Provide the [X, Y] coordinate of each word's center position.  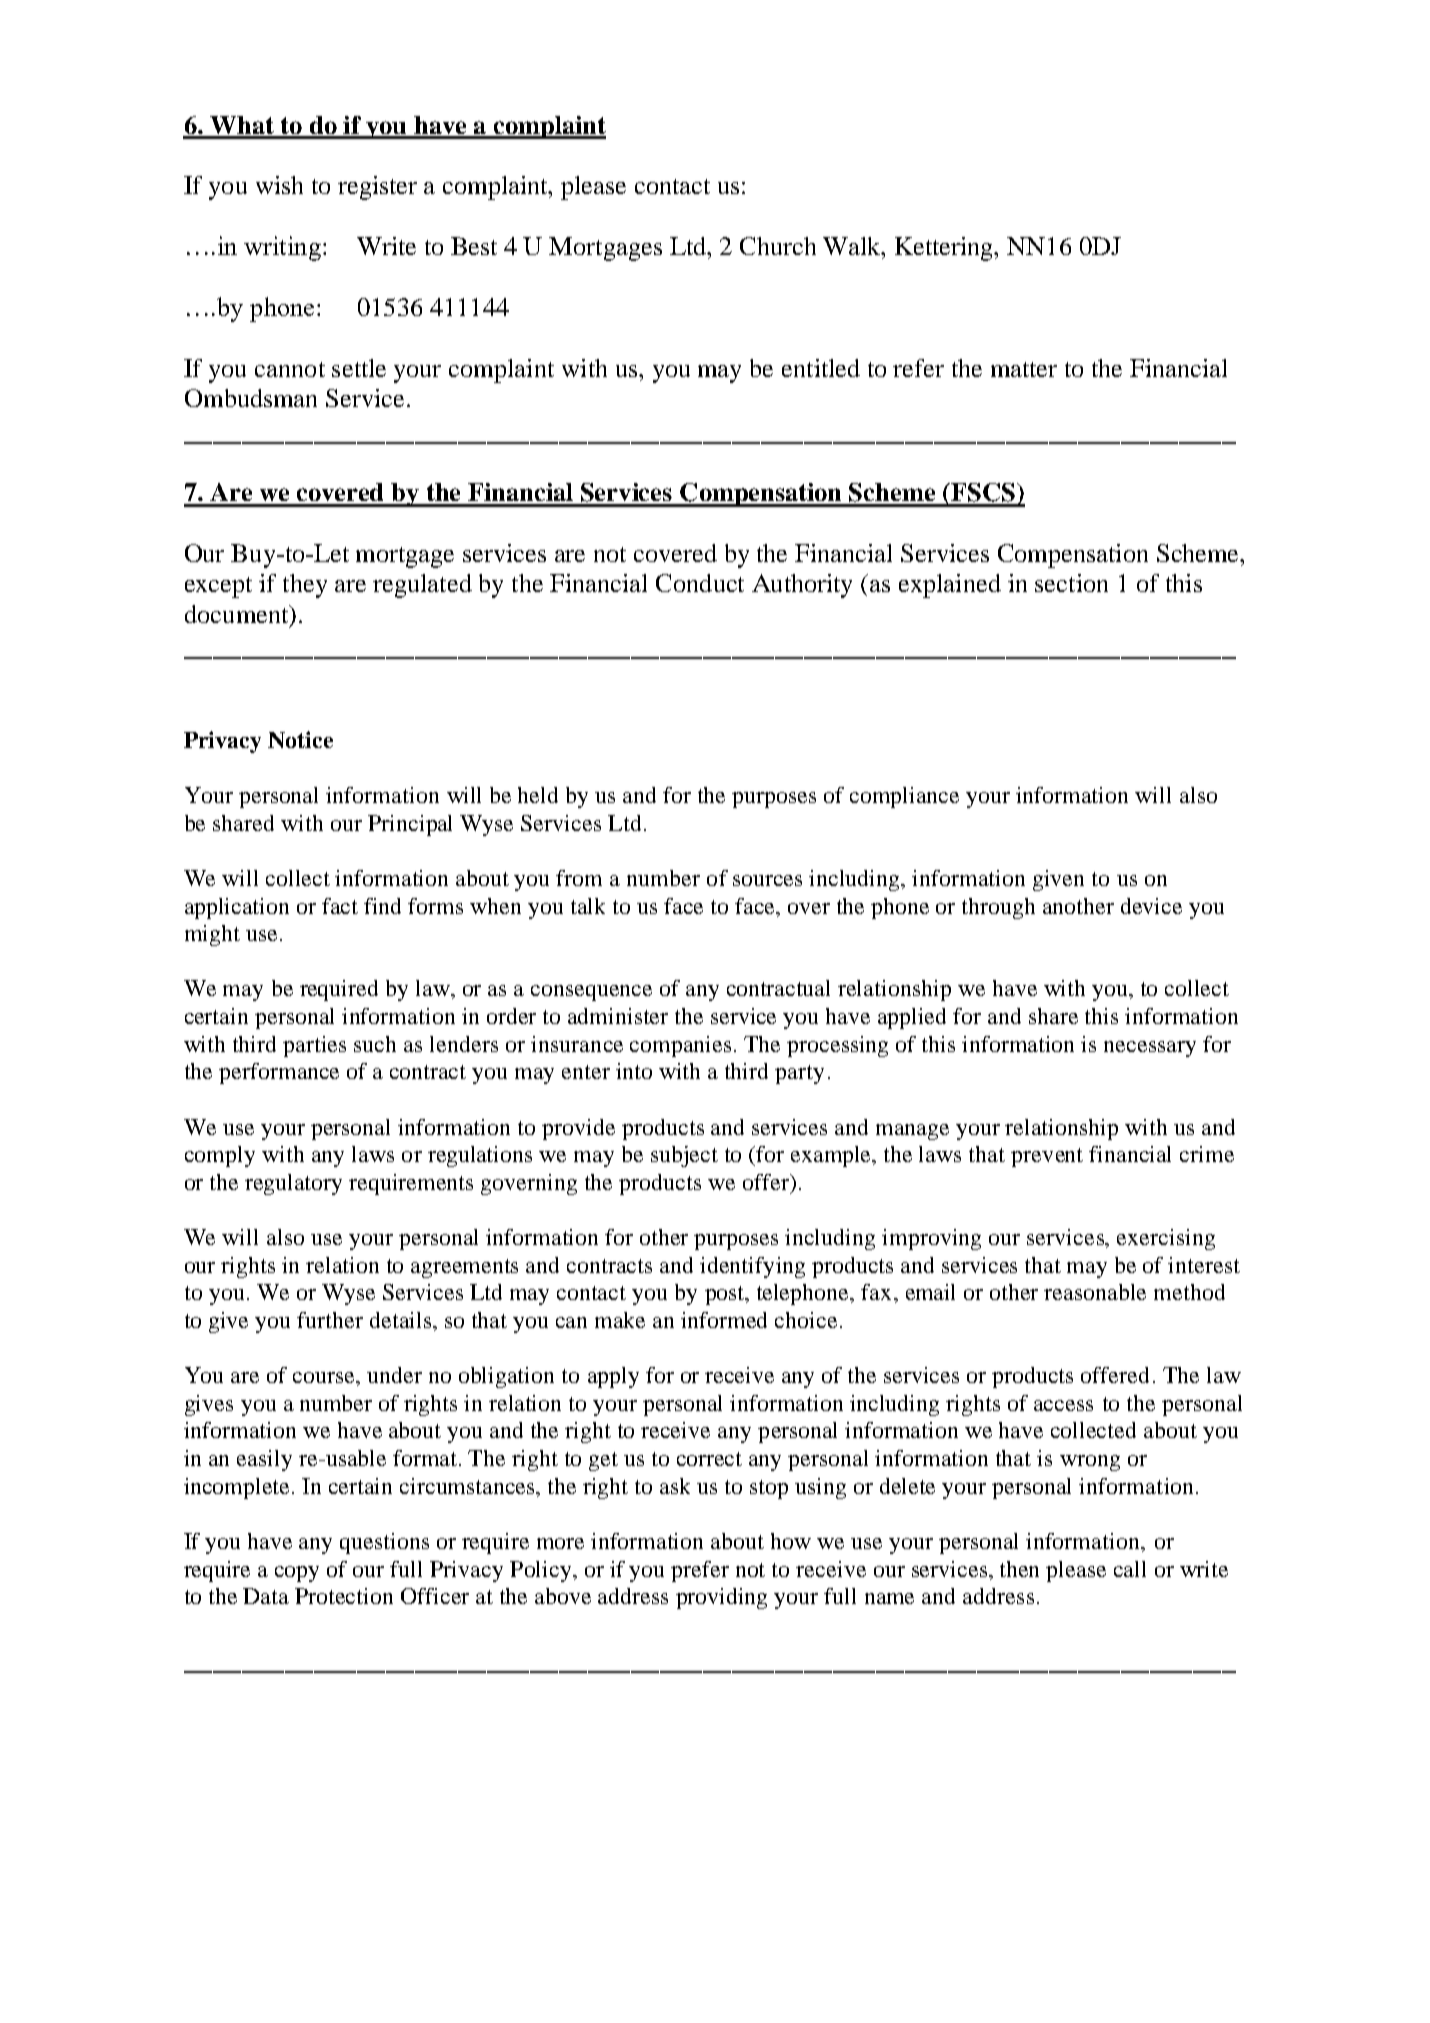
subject [684, 1156]
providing [721, 1598]
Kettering [945, 249]
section [1071, 583]
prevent [1047, 1157]
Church [778, 246]
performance [279, 1073]
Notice [300, 739]
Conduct [700, 583]
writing [282, 248]
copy [297, 1574]
